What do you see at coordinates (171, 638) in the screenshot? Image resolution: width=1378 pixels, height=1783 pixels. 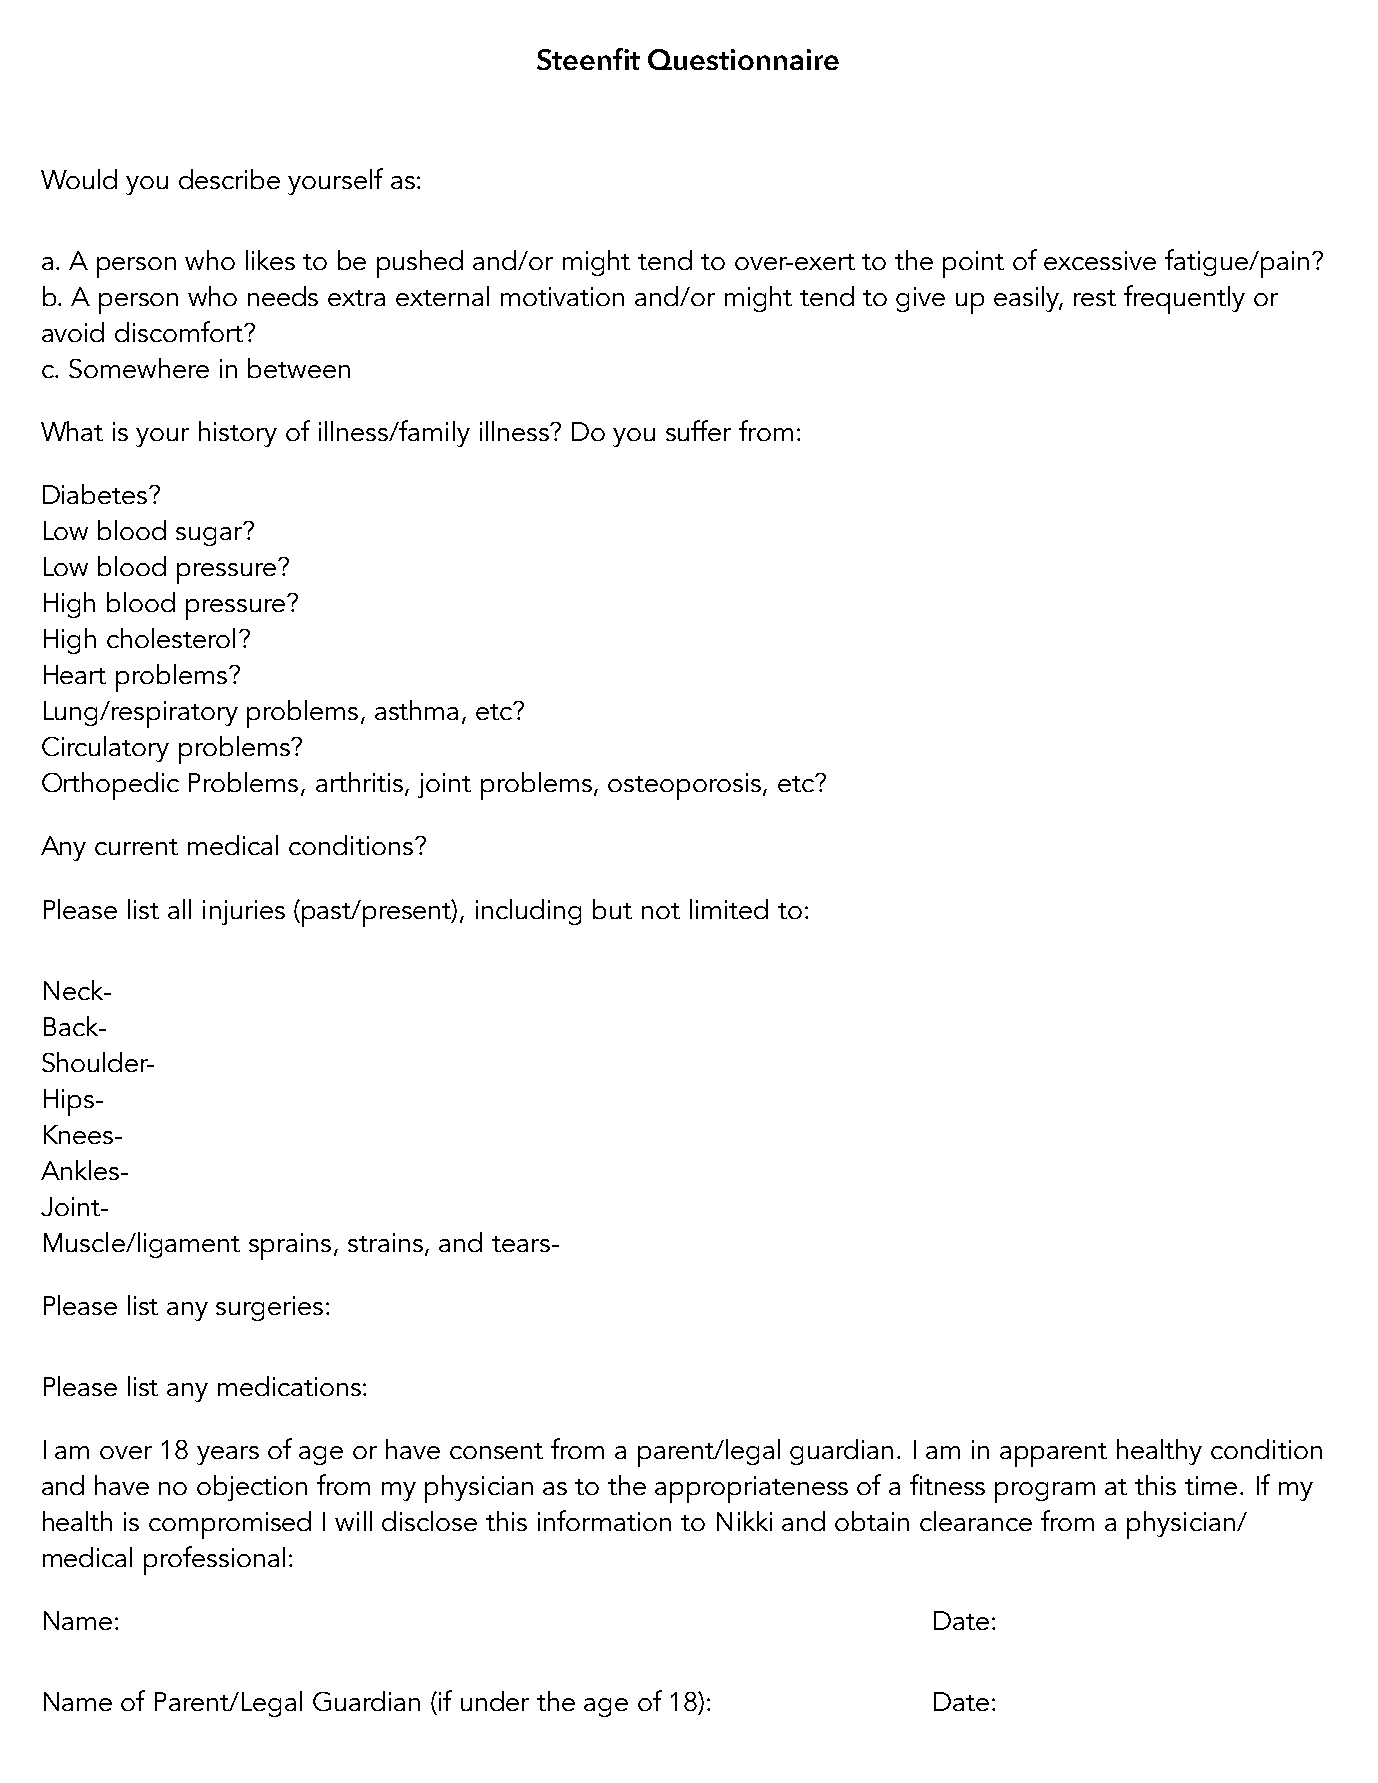 I see `cholesterol` at bounding box center [171, 638].
